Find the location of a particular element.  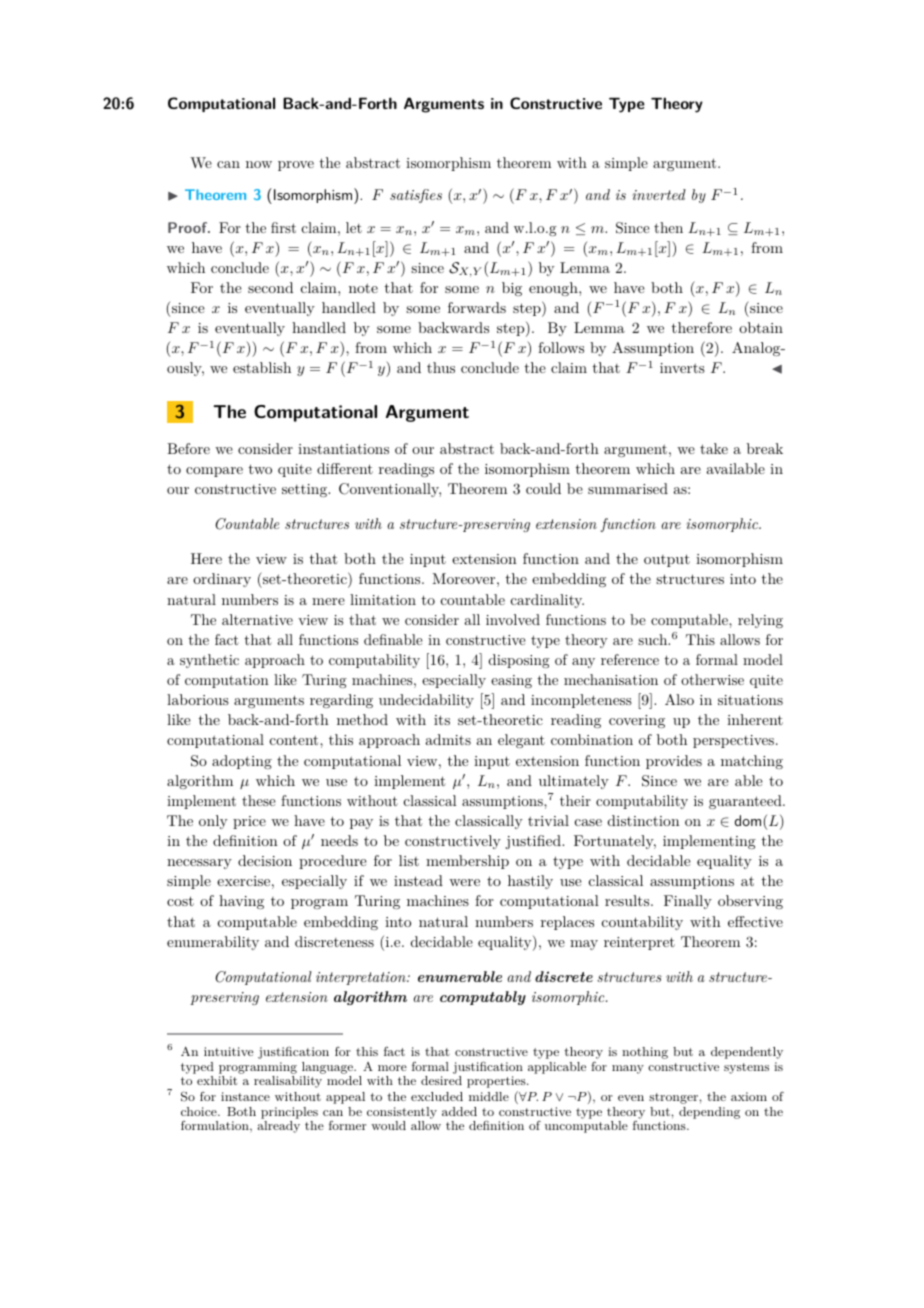

satisfies is located at coordinates (416, 196).
